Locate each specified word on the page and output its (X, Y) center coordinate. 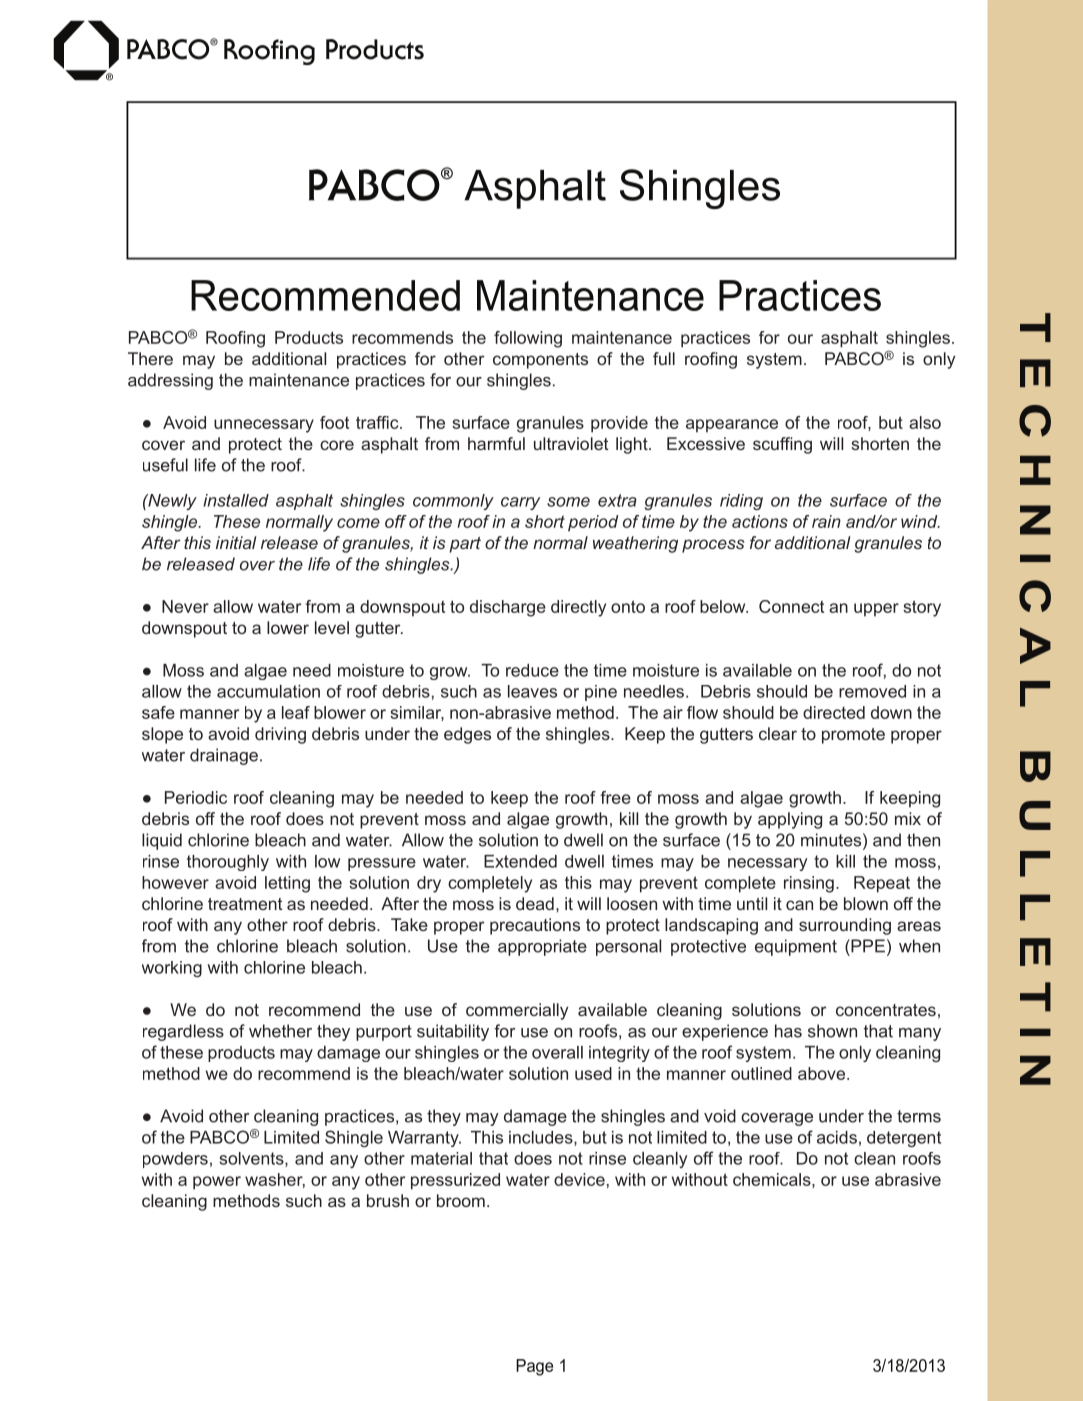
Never (185, 606)
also (925, 422)
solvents (253, 1159)
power (217, 1183)
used (593, 1073)
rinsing (809, 884)
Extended (520, 861)
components (540, 361)
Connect (791, 606)
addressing (170, 381)
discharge (508, 608)
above (823, 1073)
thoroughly (228, 863)
